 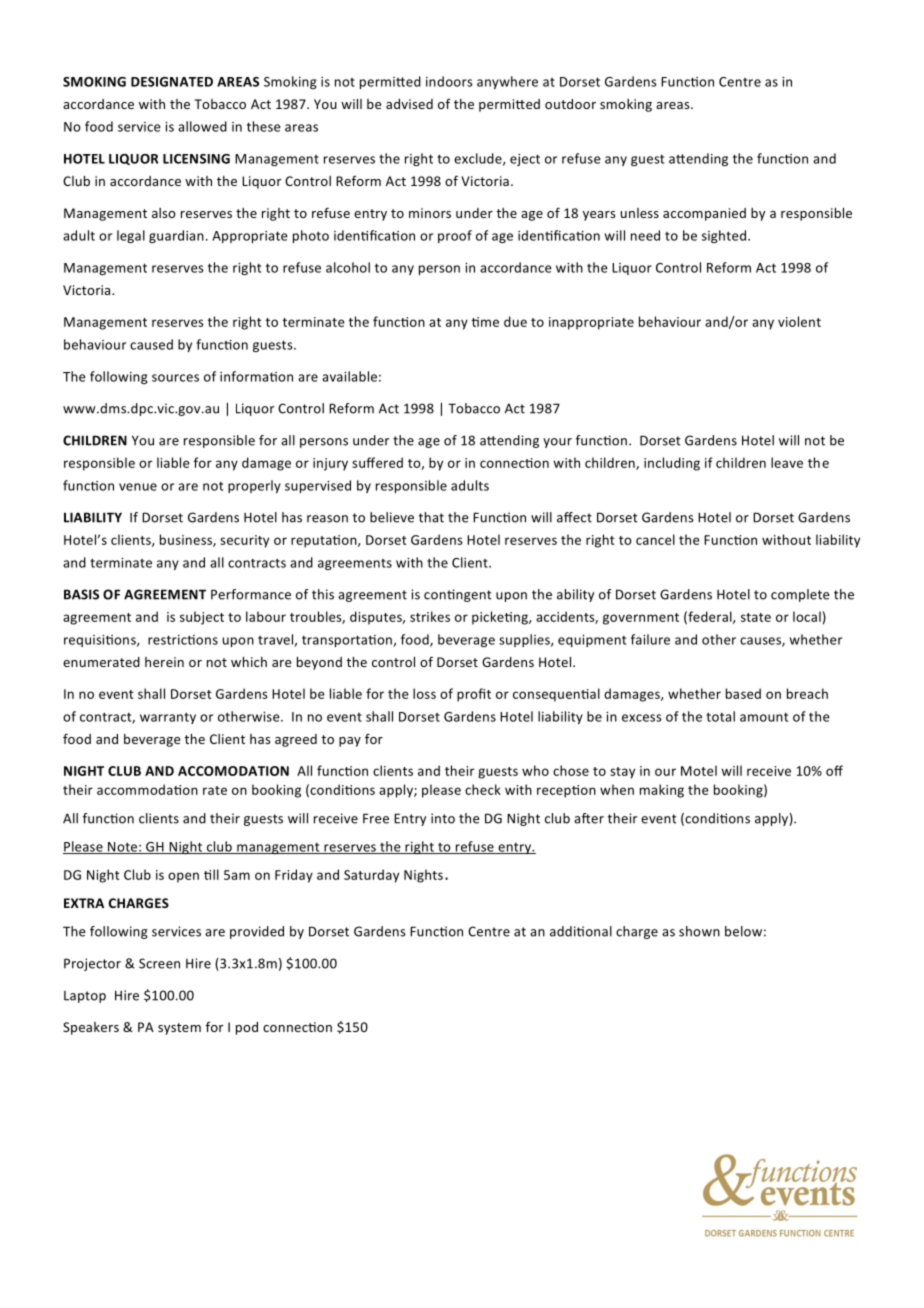 What do you see at coordinates (449, 81) in the document?
I see `indoors` at bounding box center [449, 81].
